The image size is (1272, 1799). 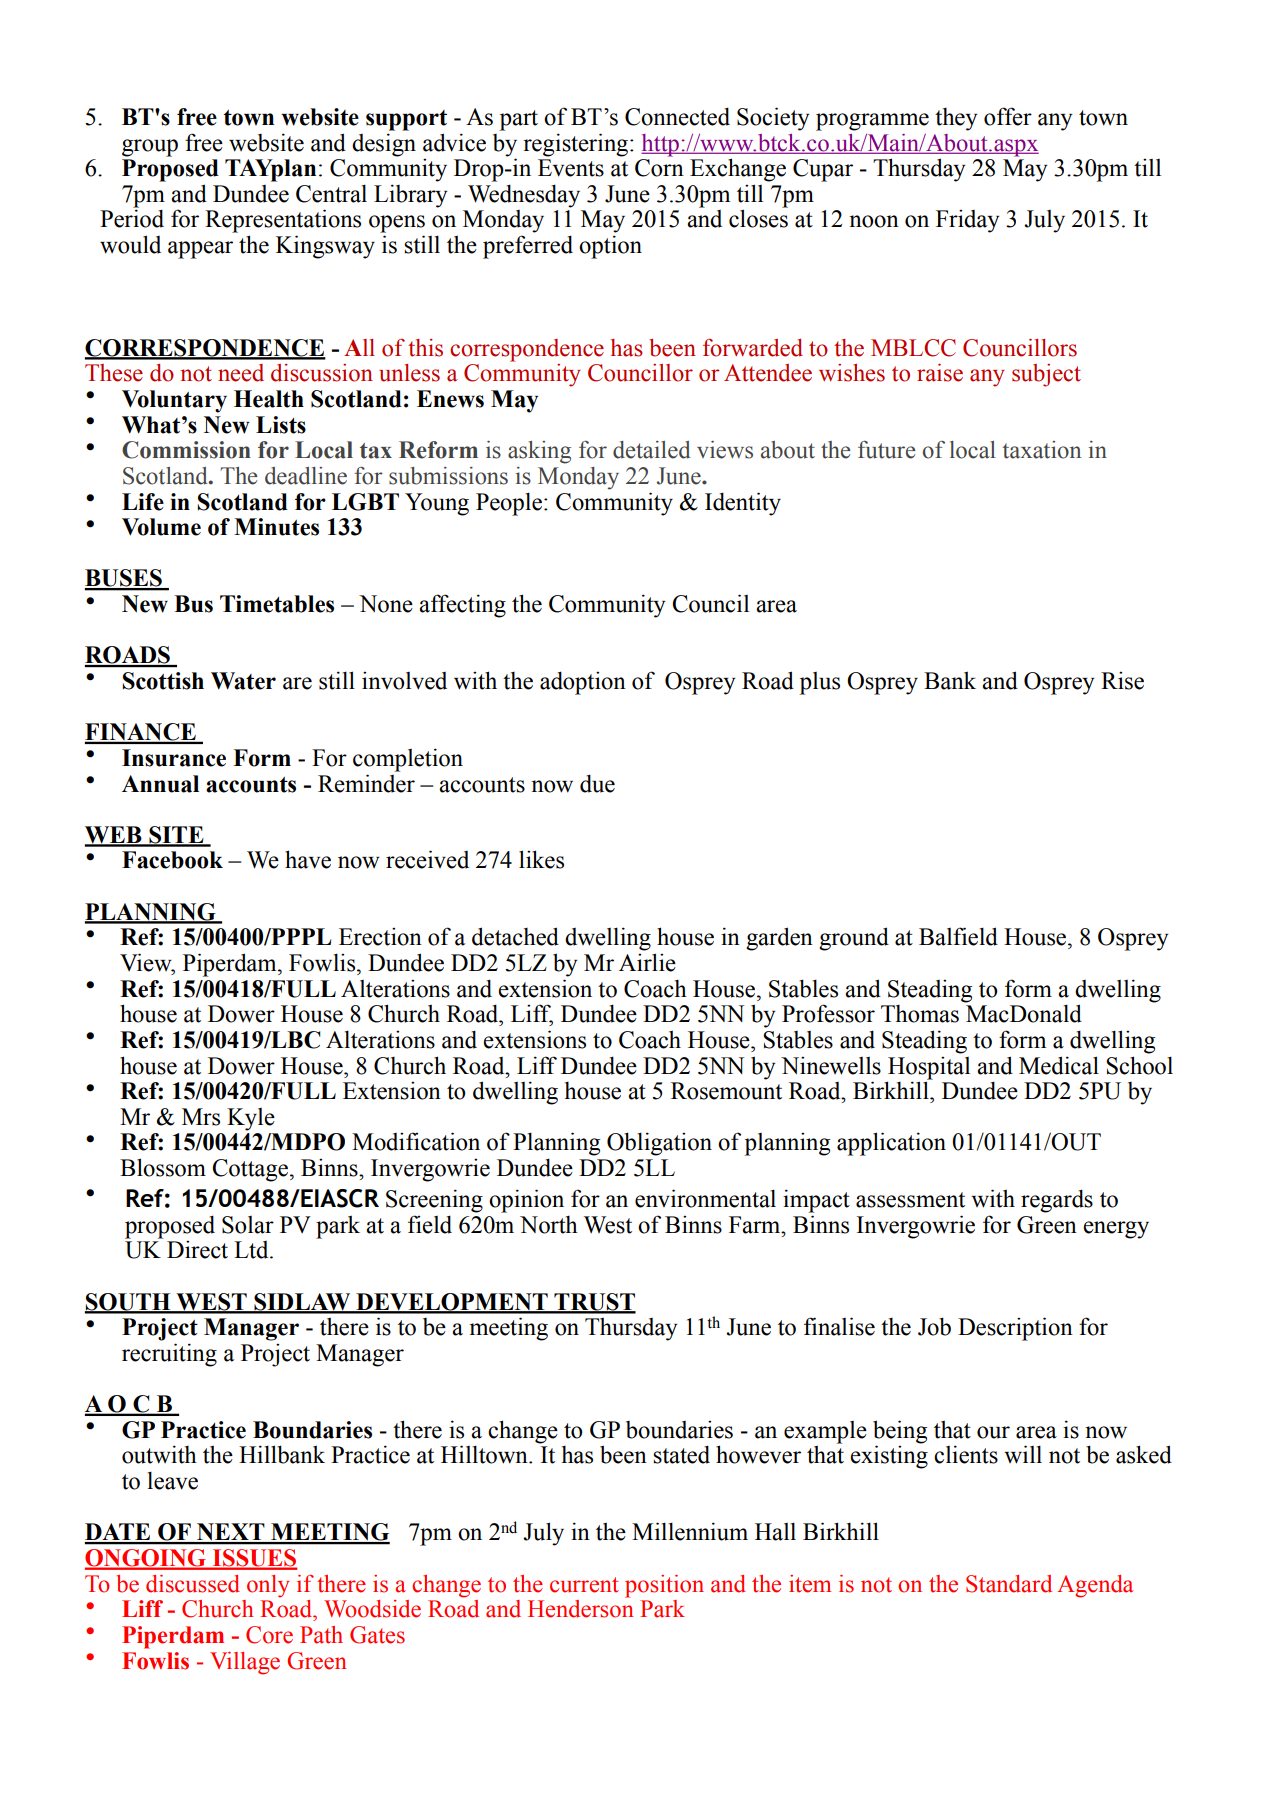 What do you see at coordinates (581, 1609) in the screenshot?
I see `Henderson` at bounding box center [581, 1609].
